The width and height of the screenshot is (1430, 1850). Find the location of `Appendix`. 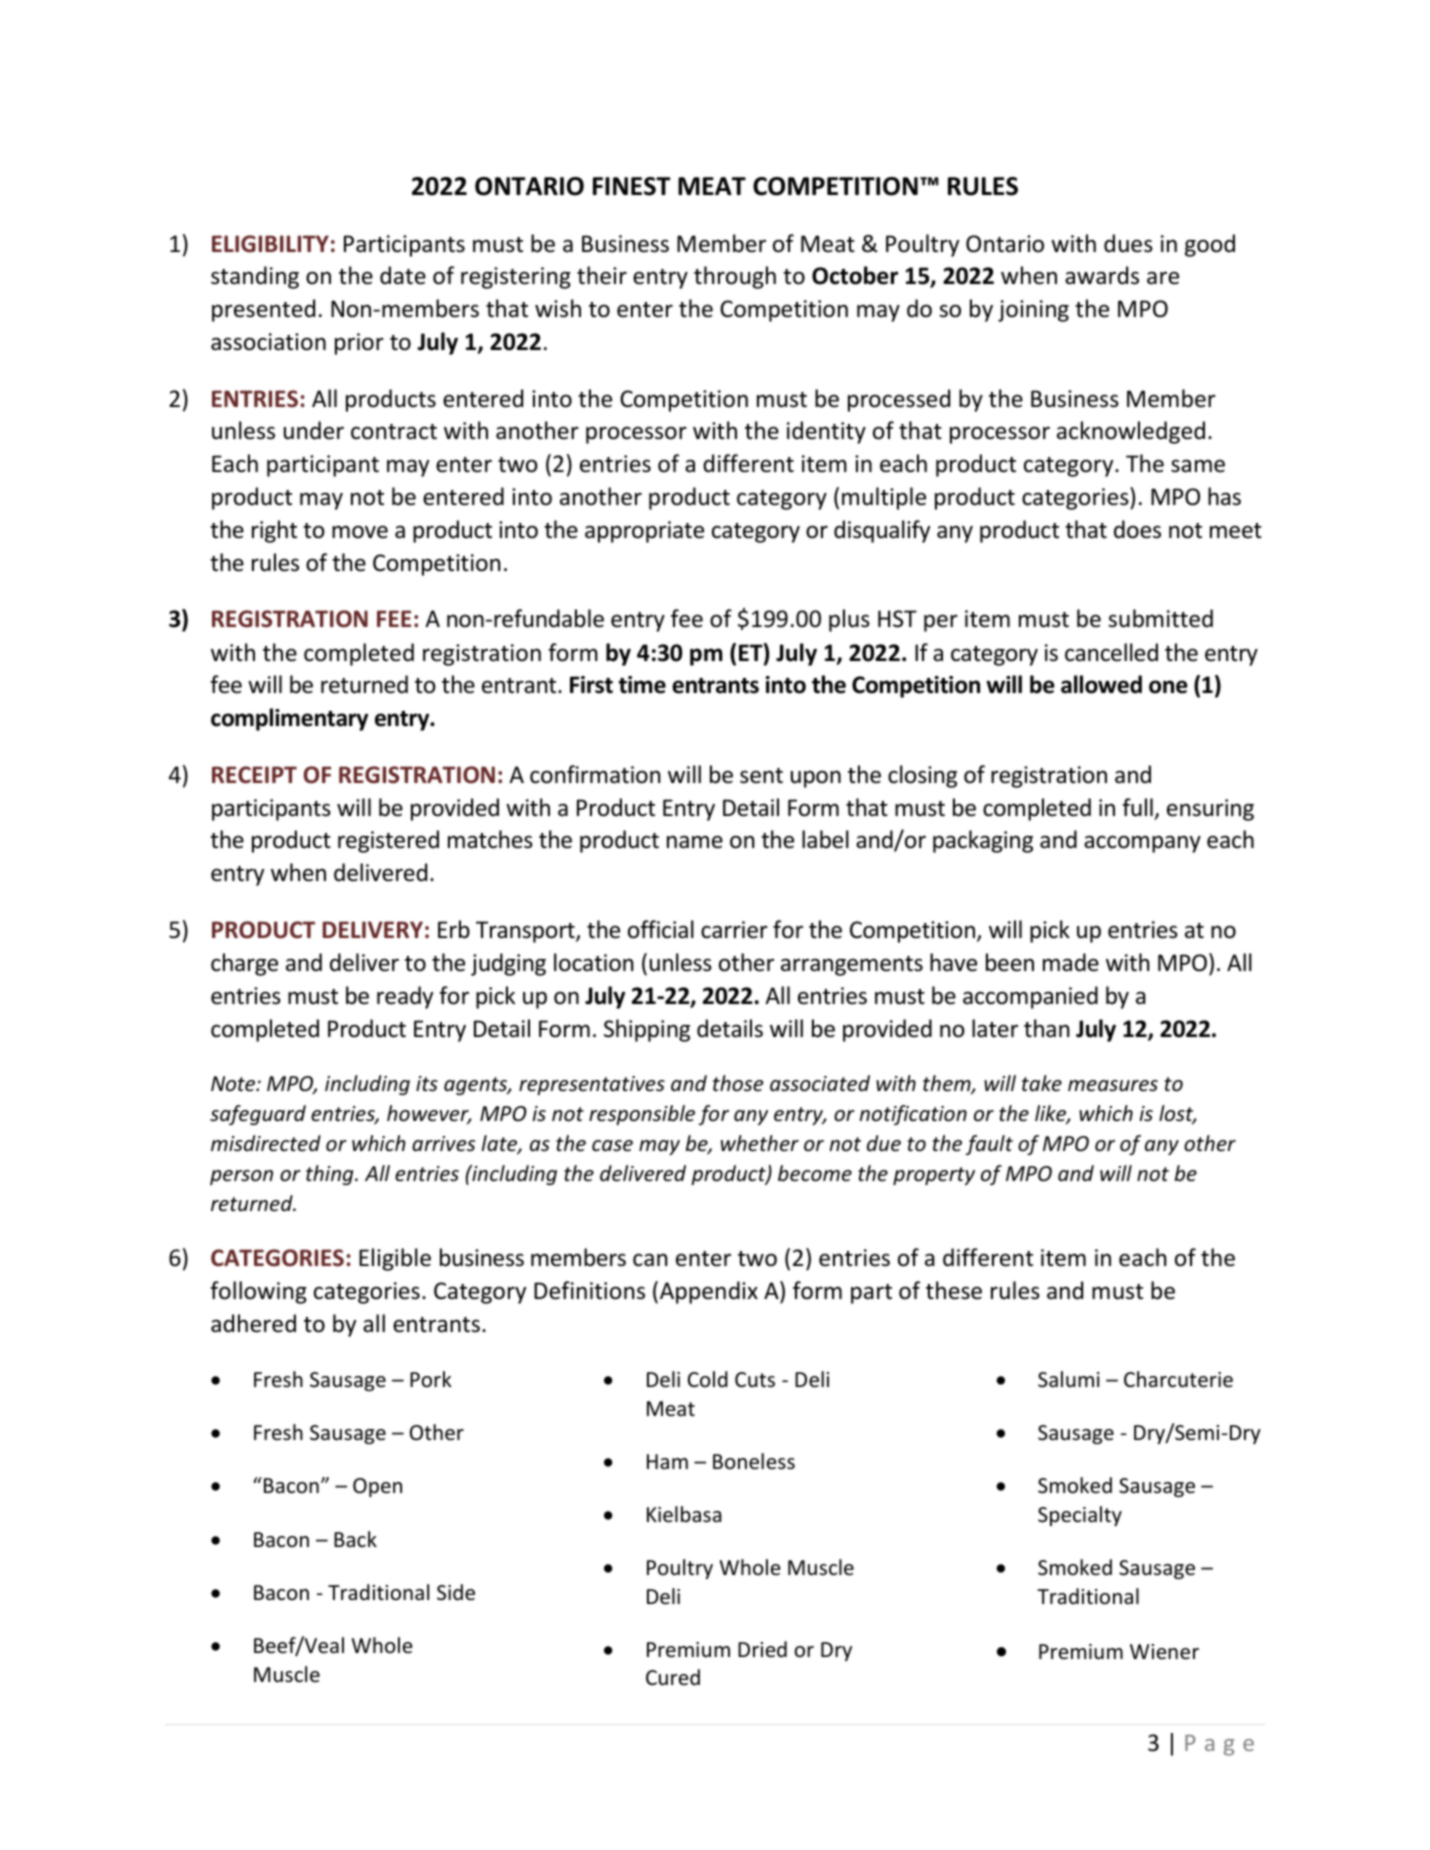

Appendix is located at coordinates (709, 1292).
